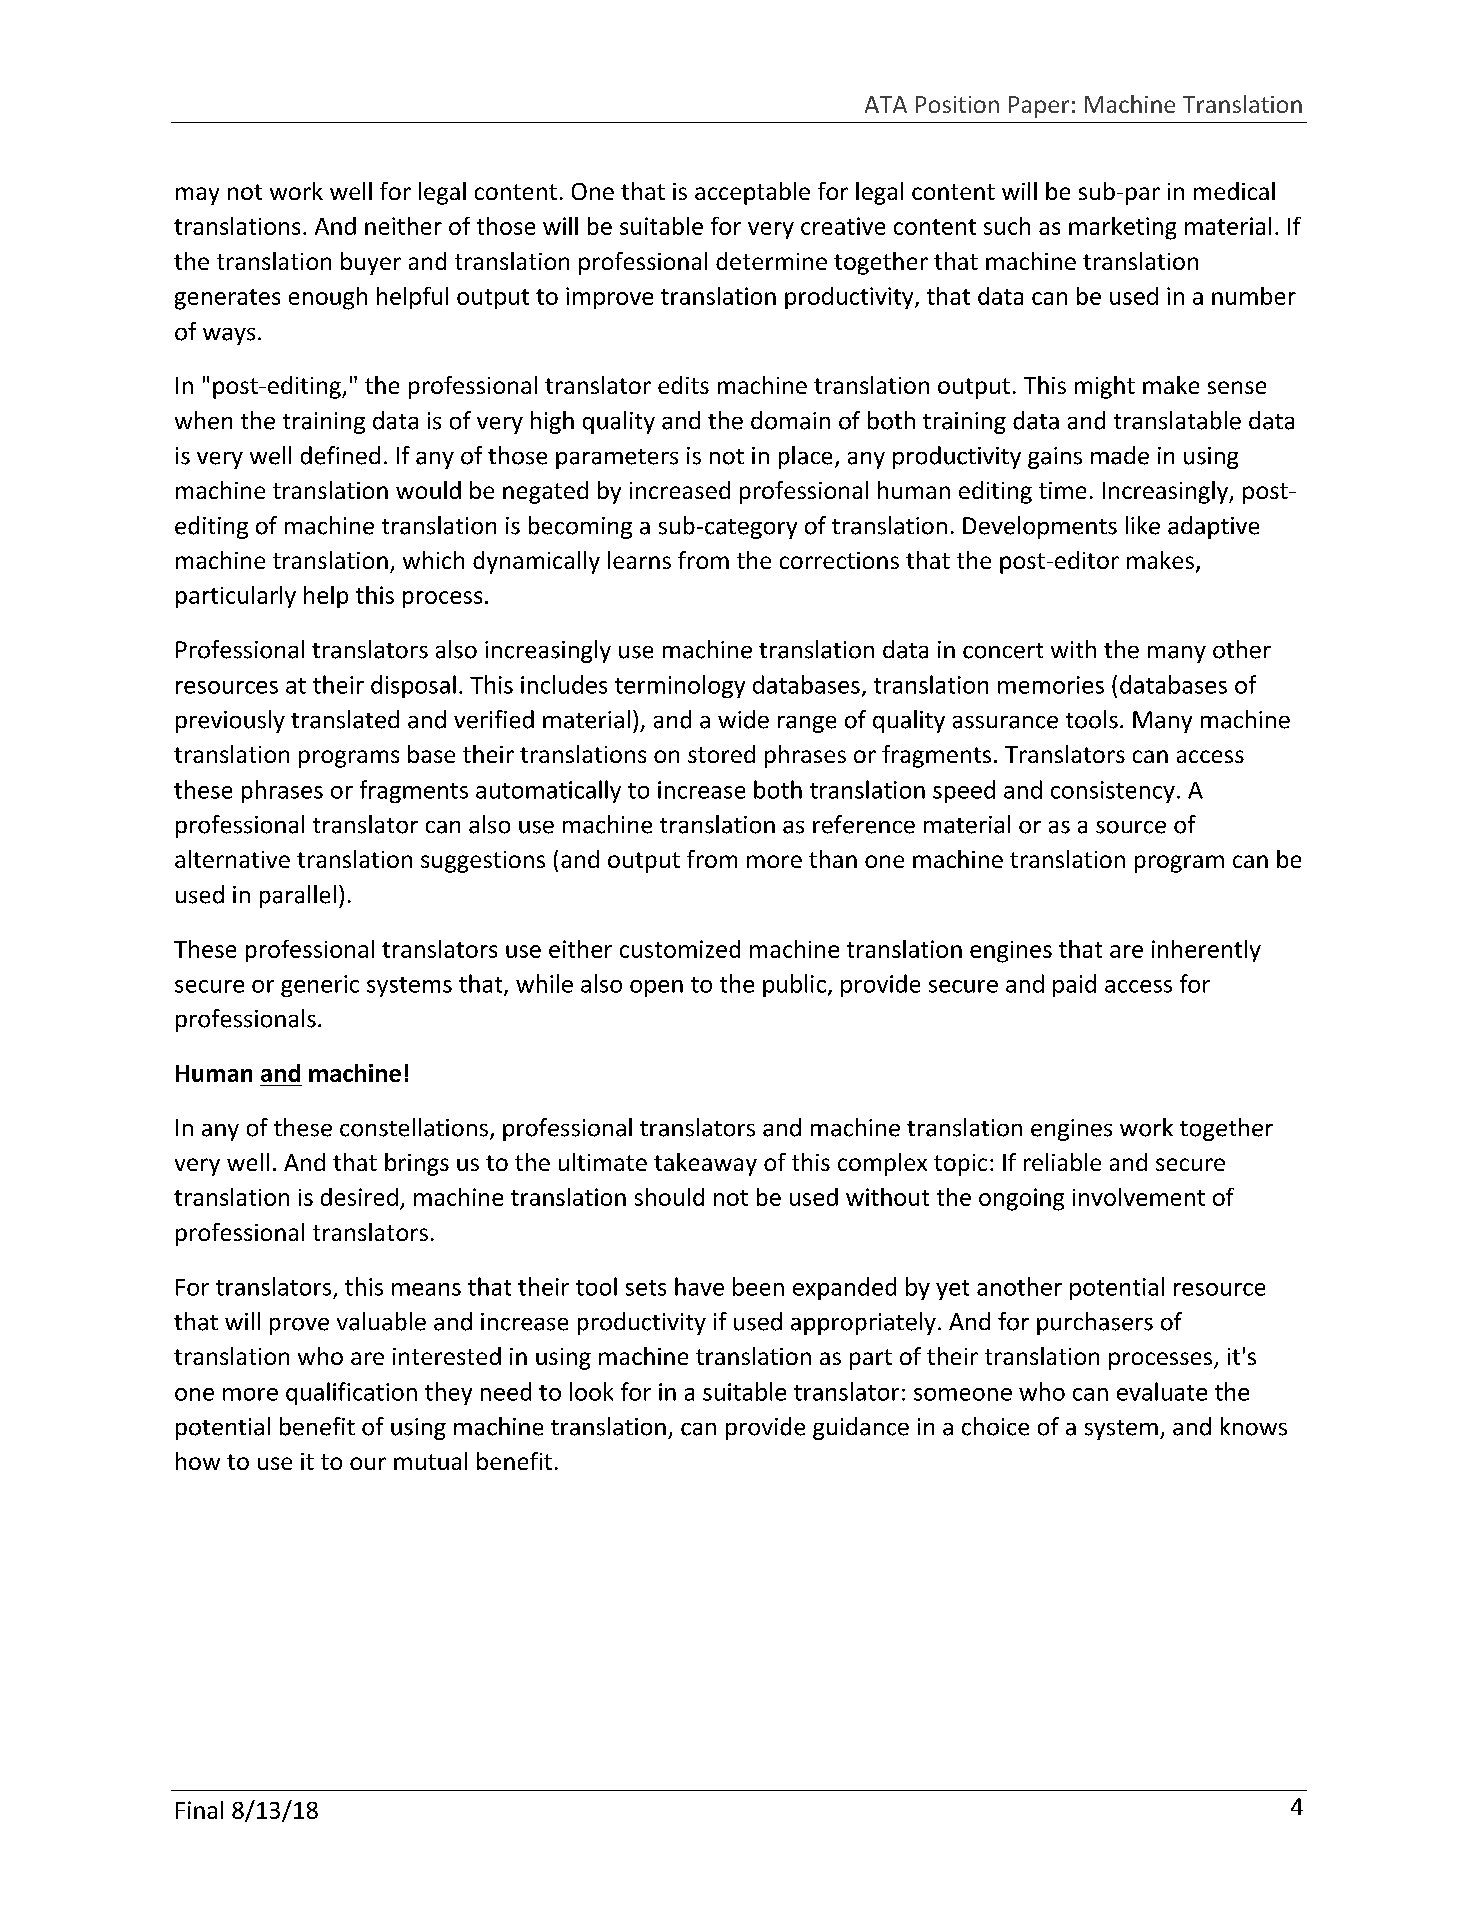 This screenshot has height=1912, width=1477. I want to click on may, so click(197, 196).
